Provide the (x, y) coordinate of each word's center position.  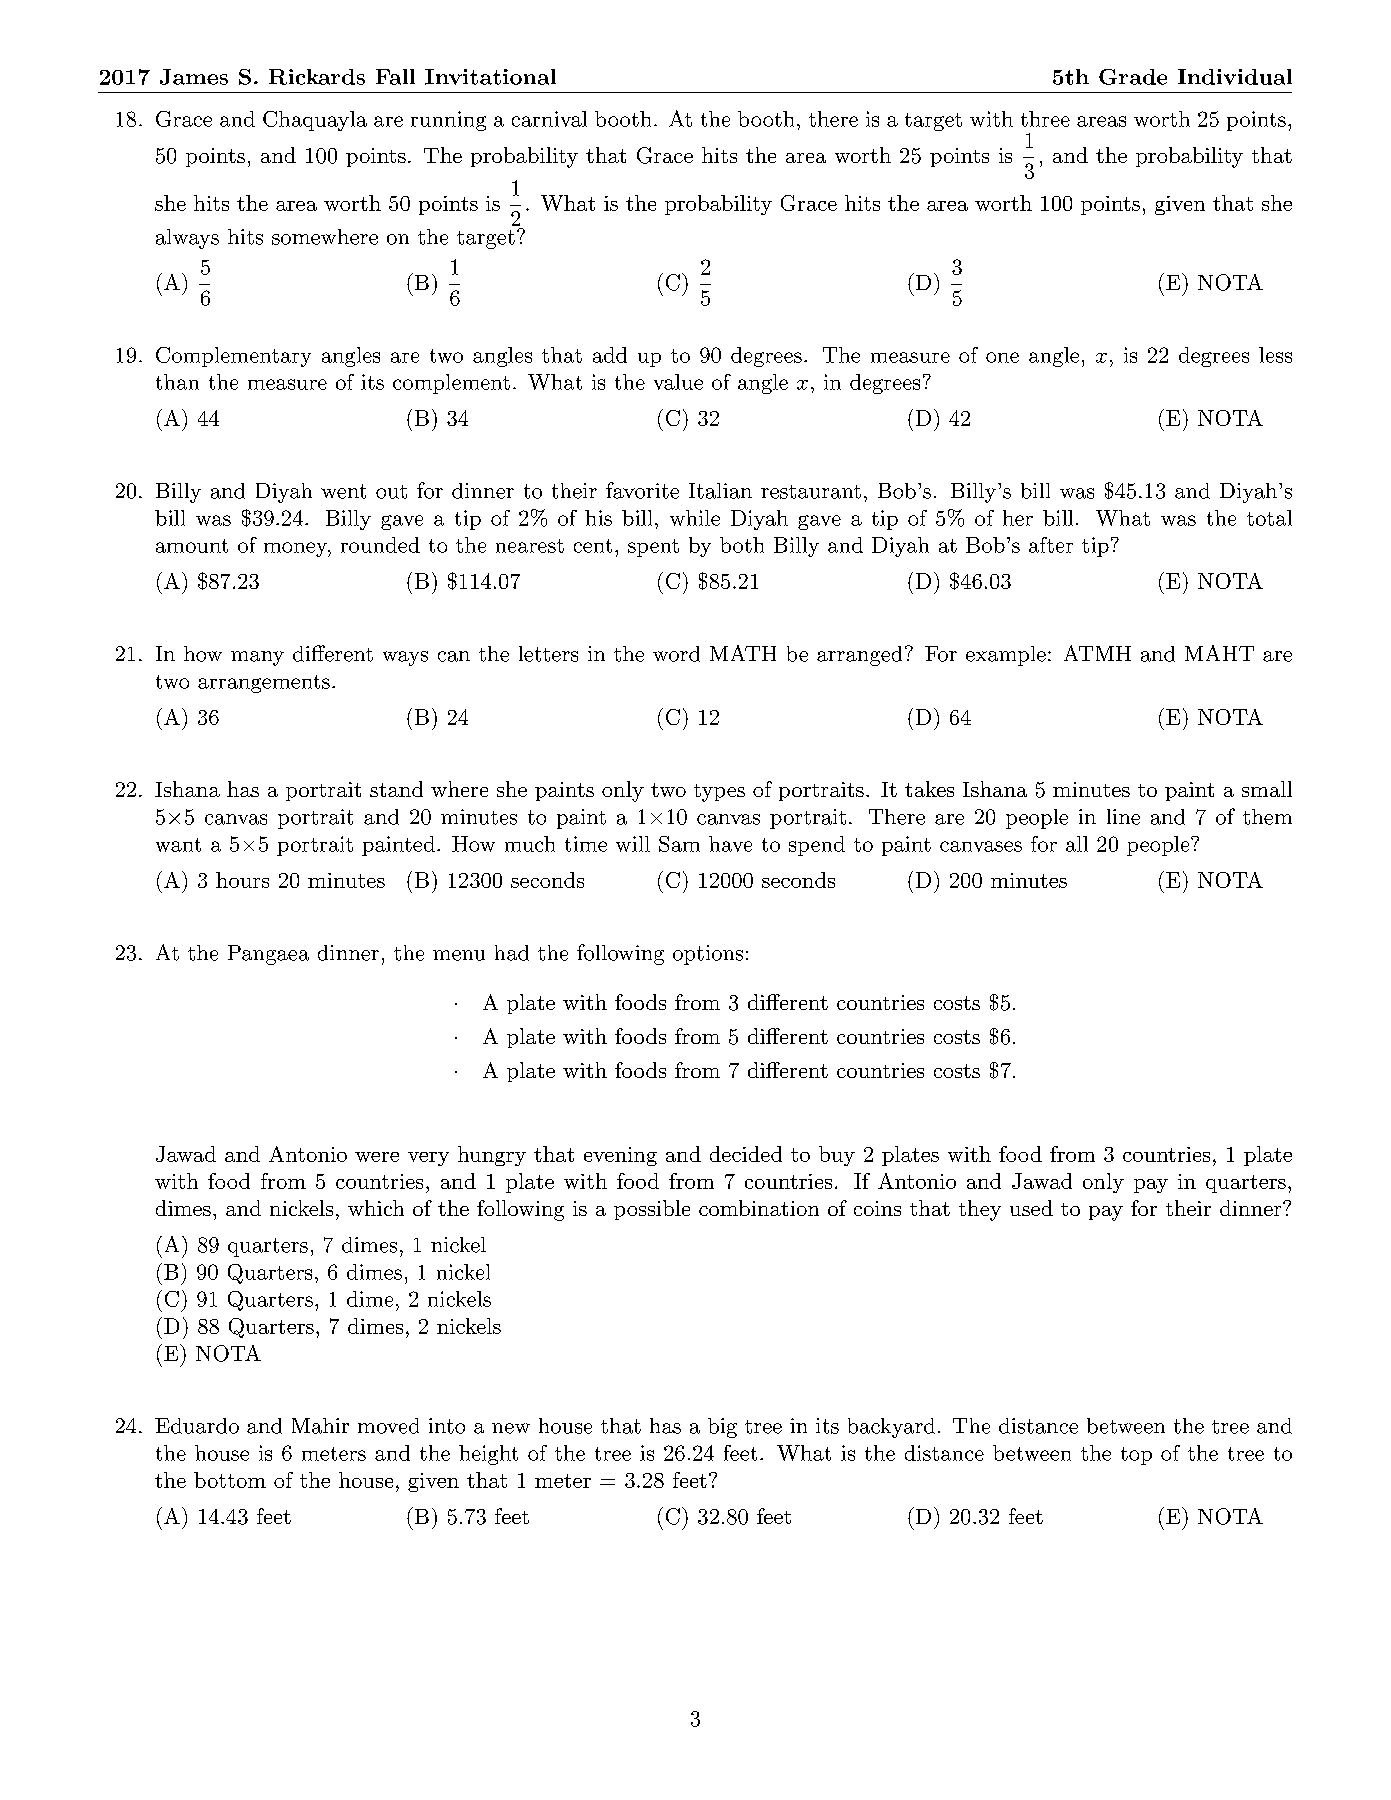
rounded (380, 545)
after (1051, 545)
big (722, 1428)
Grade (1133, 77)
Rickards (317, 77)
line (1123, 817)
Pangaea (268, 955)
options (708, 955)
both (742, 545)
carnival (549, 119)
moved (388, 1426)
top (1136, 1456)
